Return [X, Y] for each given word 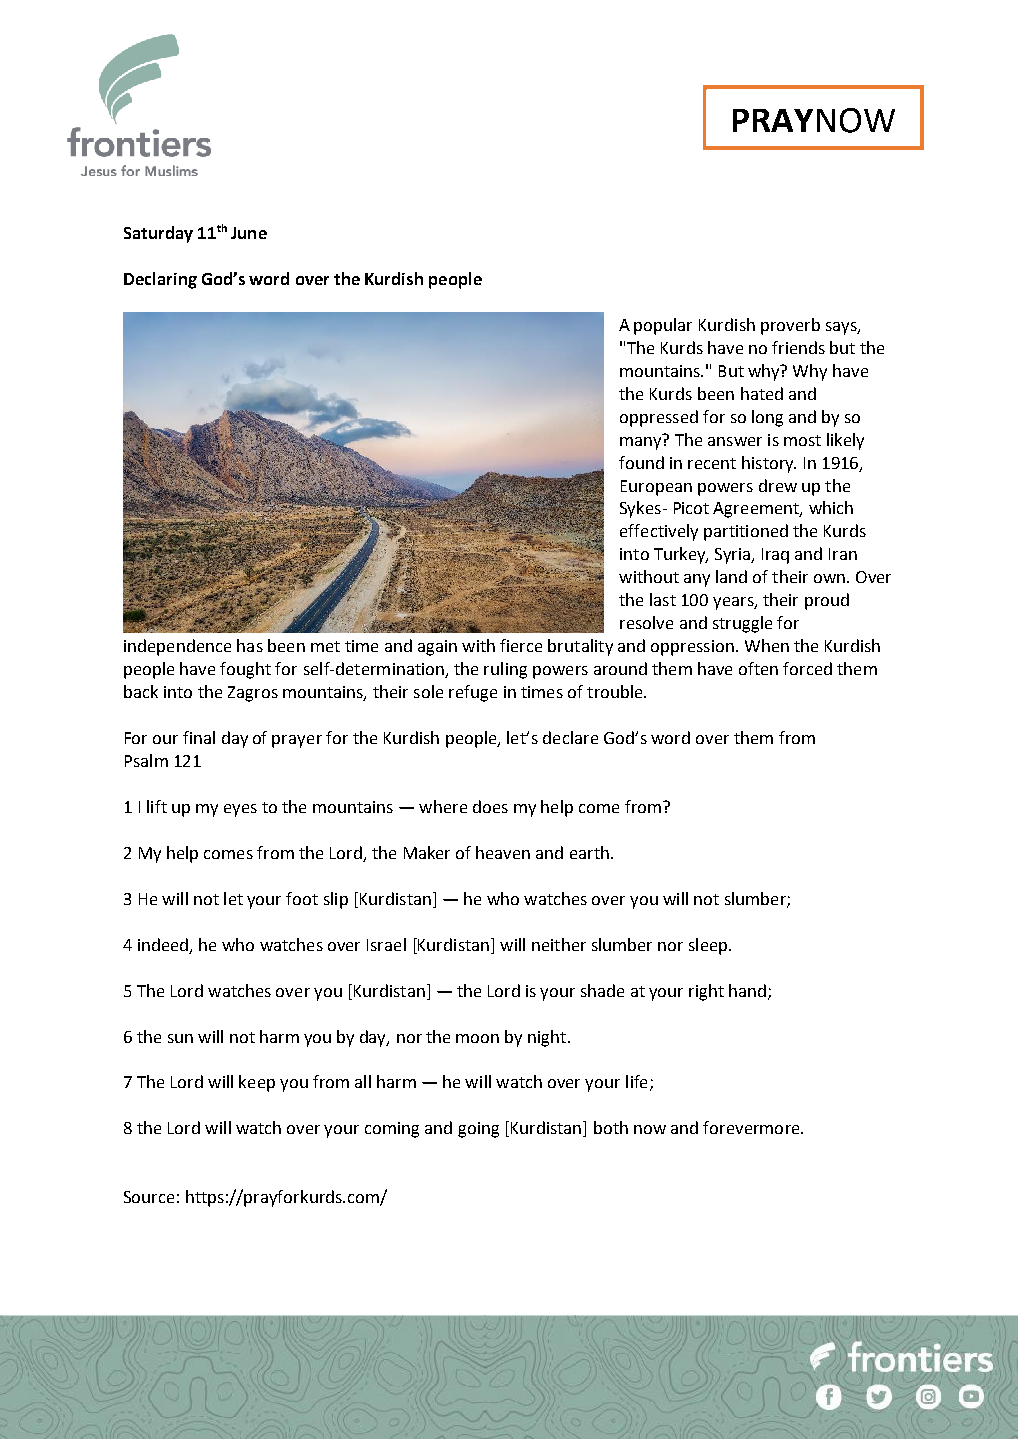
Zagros [253, 694]
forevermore [752, 1127]
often [758, 668]
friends [798, 347]
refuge [473, 693]
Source [149, 1197]
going [478, 1130]
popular [663, 326]
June [249, 233]
